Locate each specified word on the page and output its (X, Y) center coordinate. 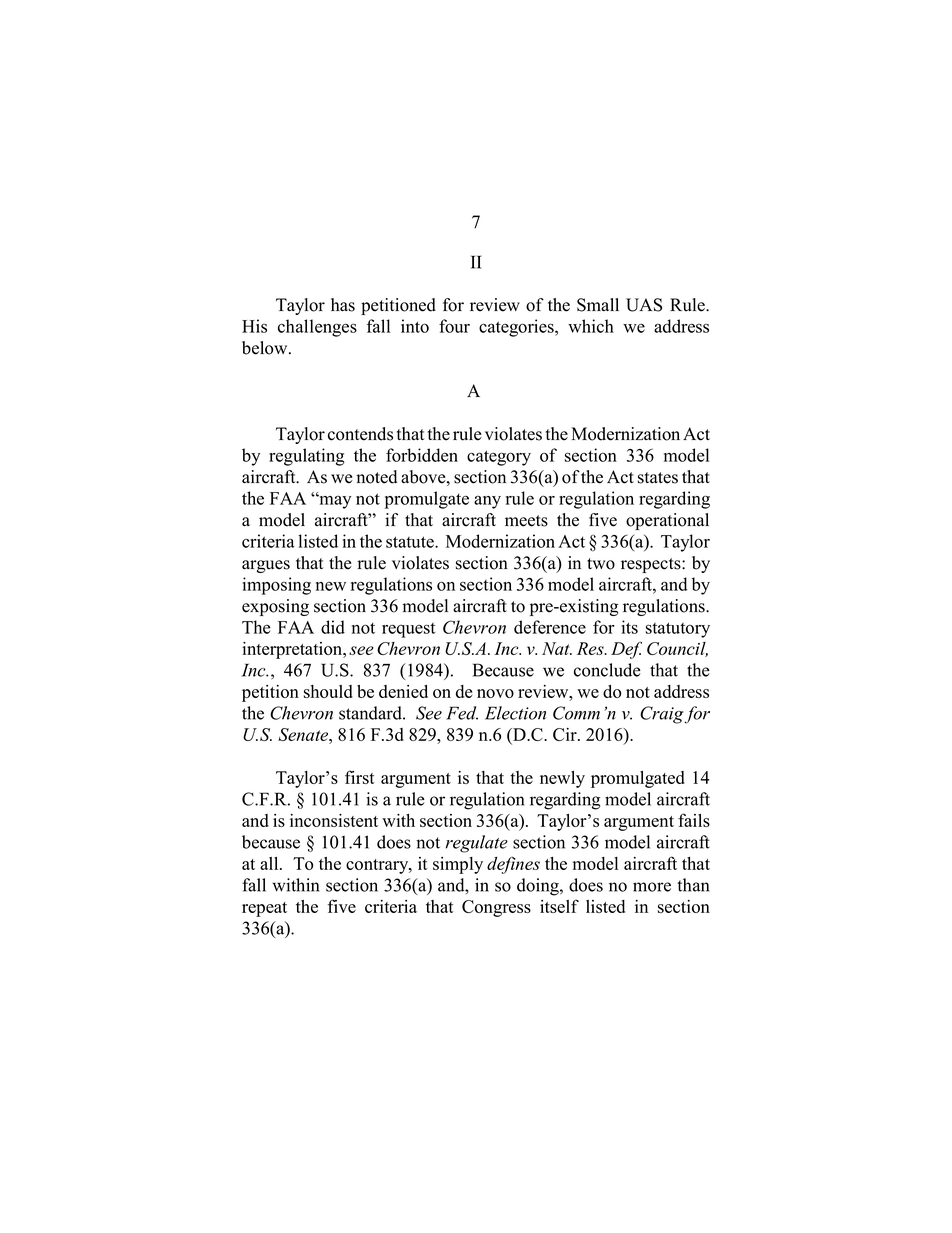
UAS (644, 305)
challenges (317, 328)
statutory (678, 630)
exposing (275, 607)
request (408, 630)
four (454, 326)
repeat (264, 909)
